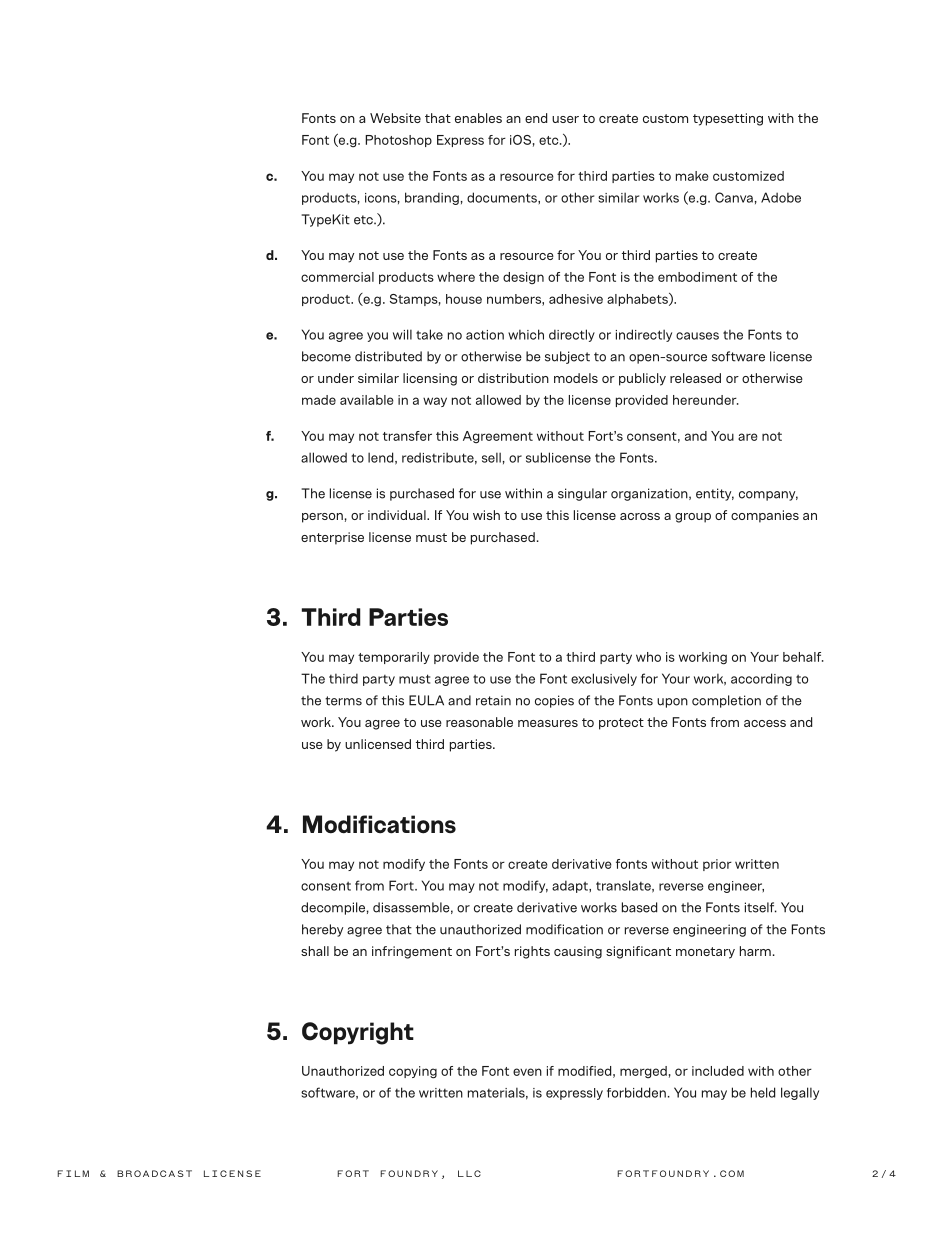 The image size is (952, 1233). Describe the element at coordinates (478, 118) in the screenshot. I see `enables` at that location.
